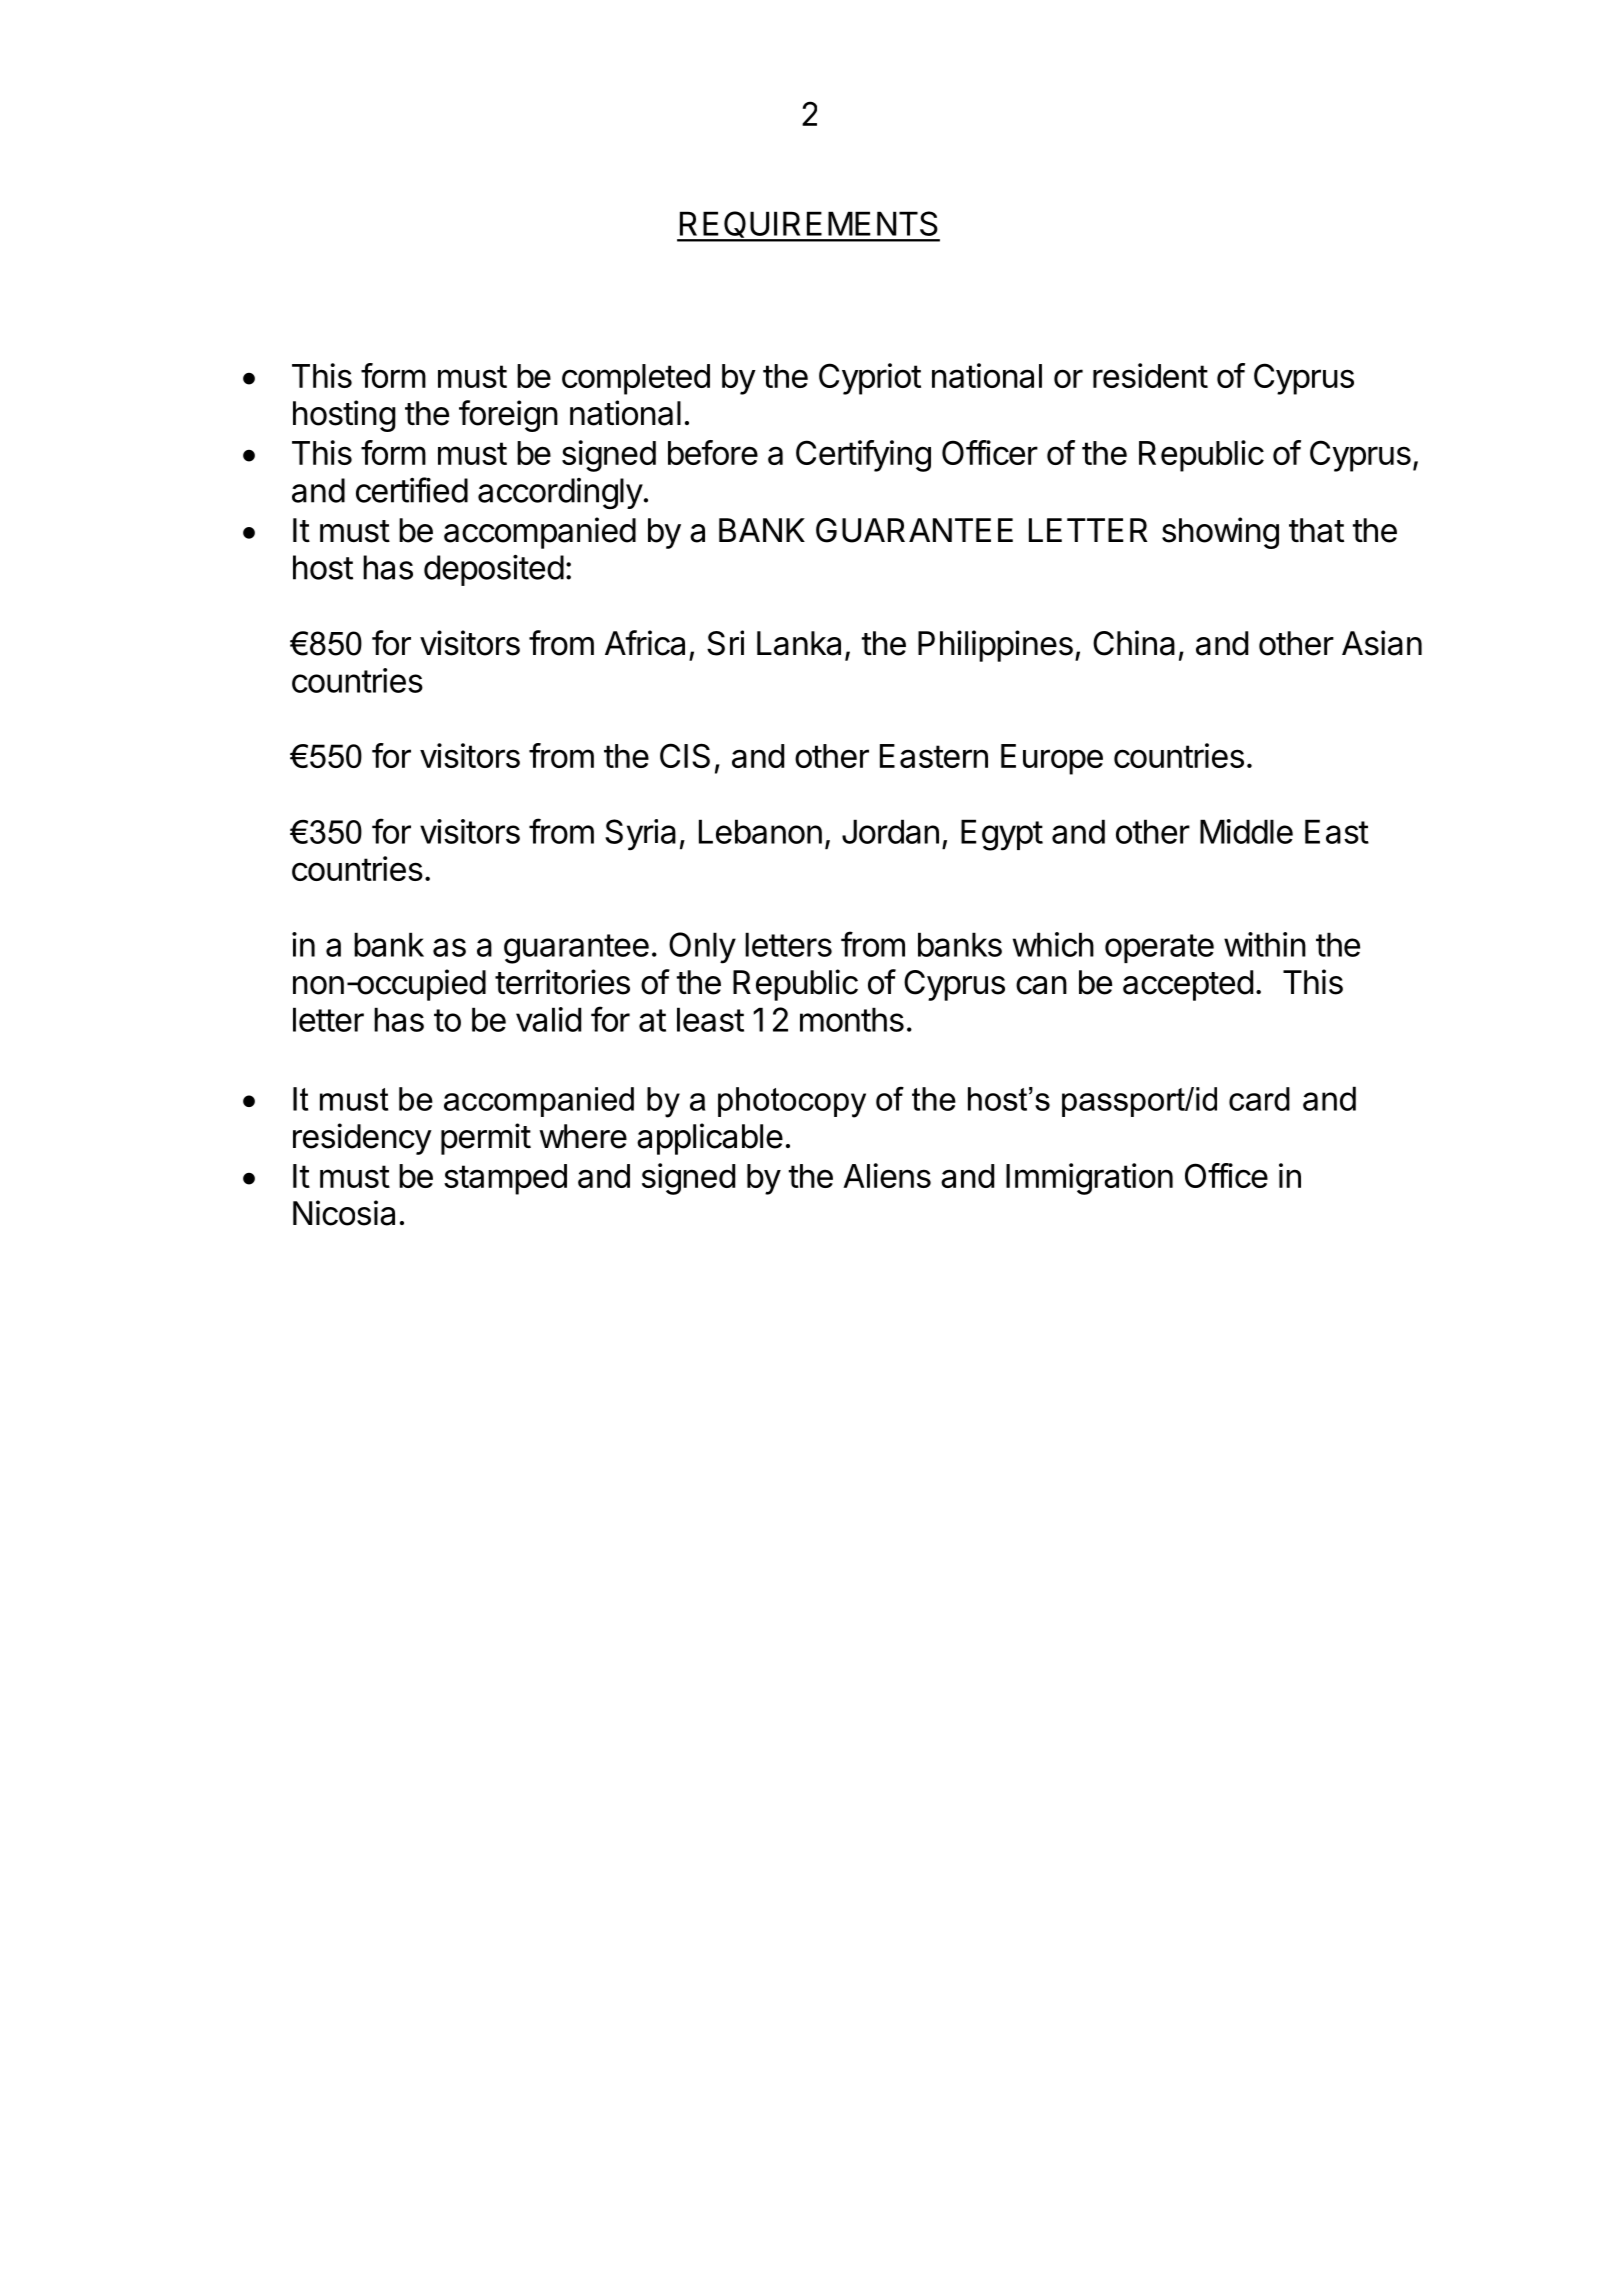  What do you see at coordinates (1150, 375) in the screenshot?
I see `resident` at bounding box center [1150, 375].
